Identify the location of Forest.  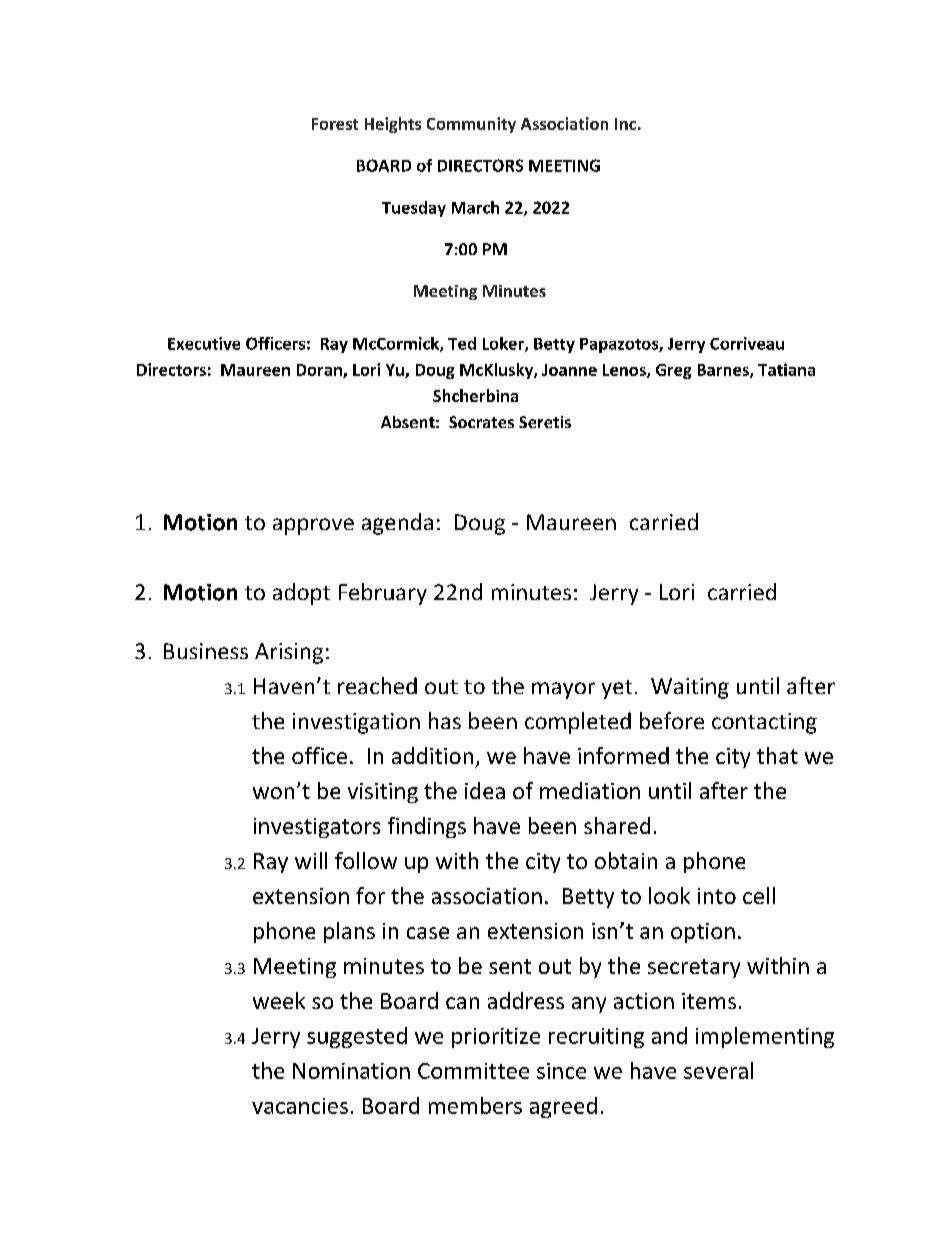
(335, 124).
